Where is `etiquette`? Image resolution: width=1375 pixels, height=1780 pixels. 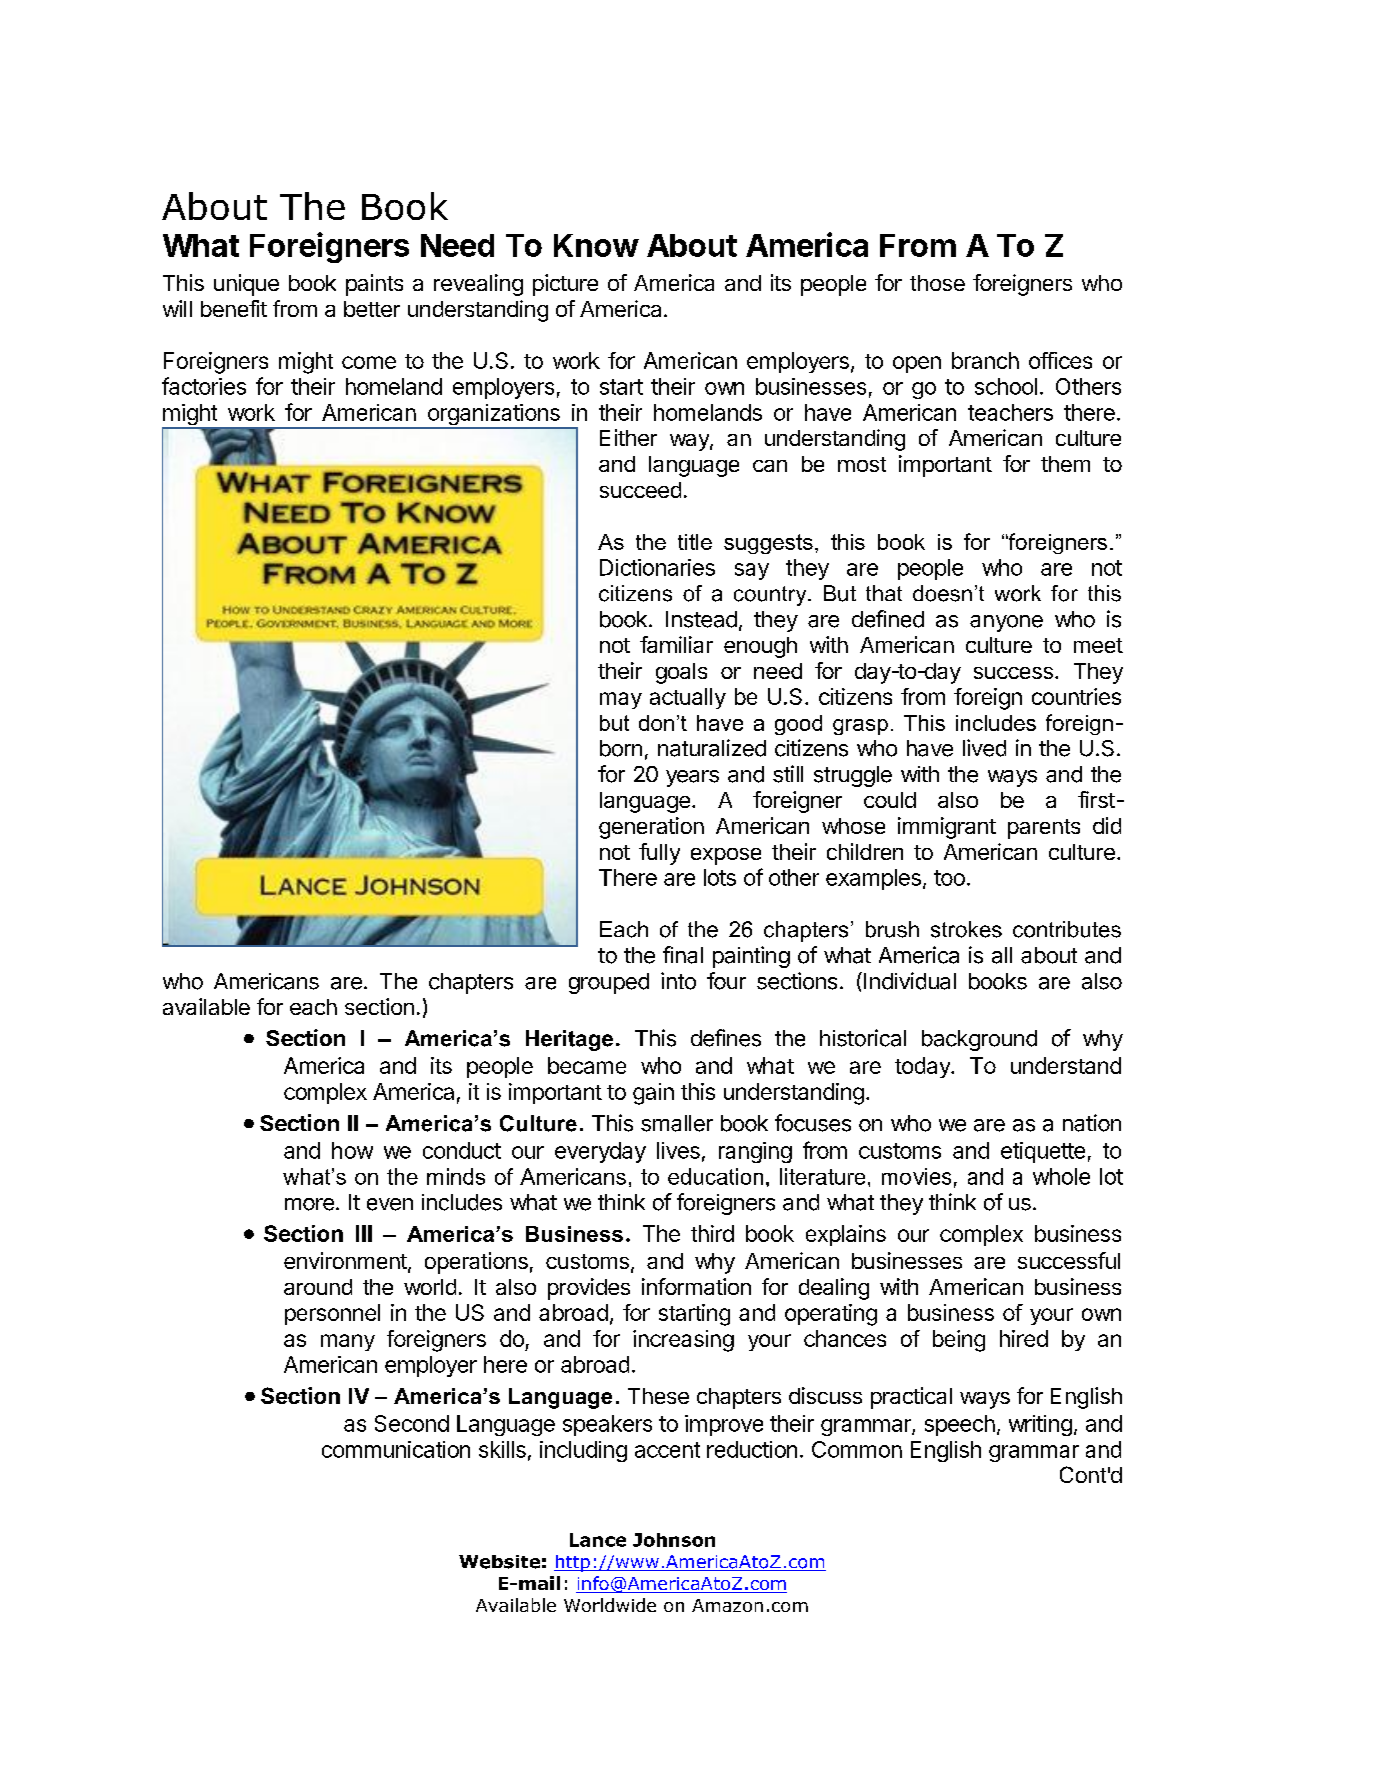
etiquette is located at coordinates (1043, 1152).
